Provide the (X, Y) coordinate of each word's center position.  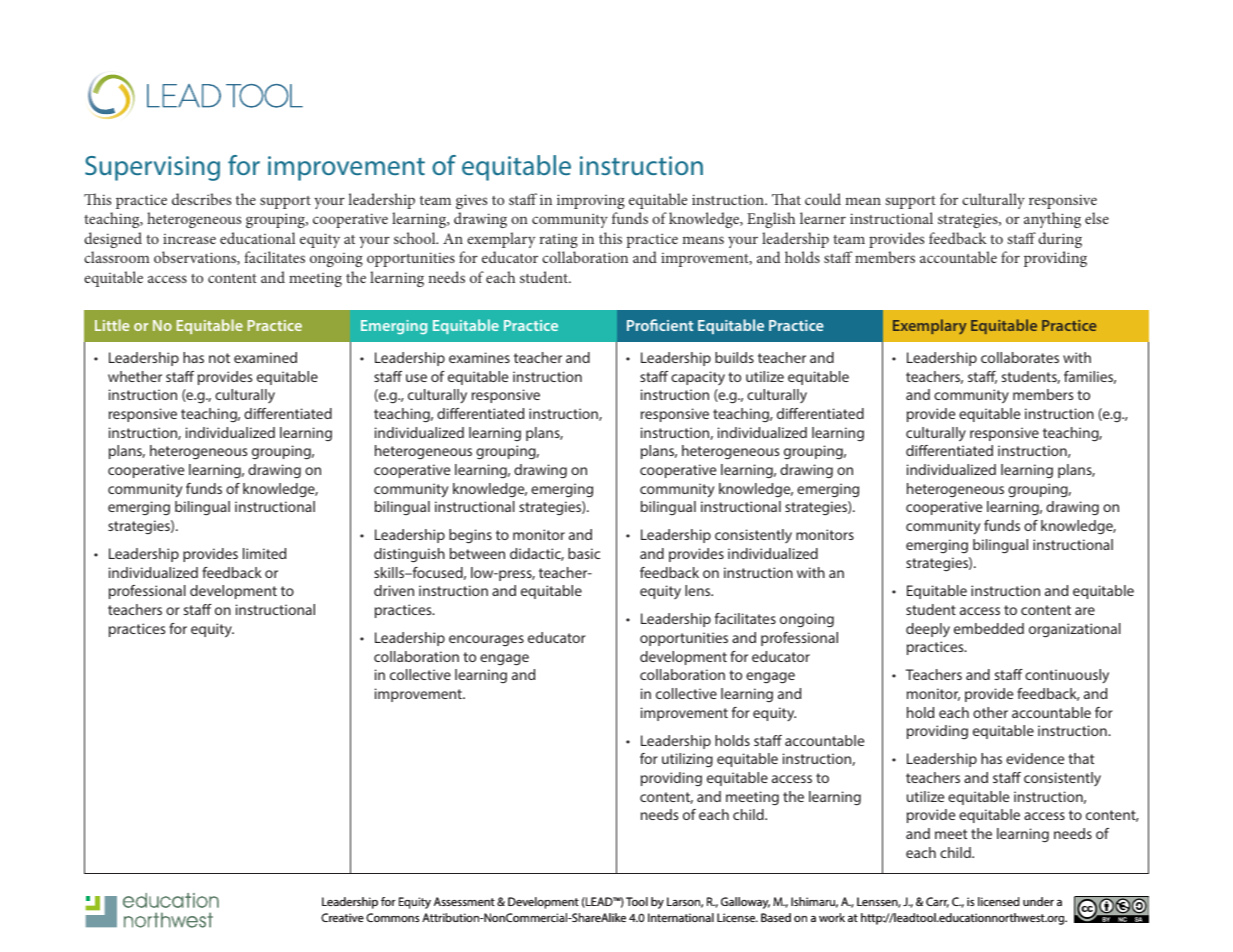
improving (591, 201)
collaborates (1020, 357)
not (219, 358)
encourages (486, 640)
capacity (698, 378)
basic (584, 553)
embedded (989, 628)
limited (264, 553)
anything (1052, 220)
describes (201, 199)
